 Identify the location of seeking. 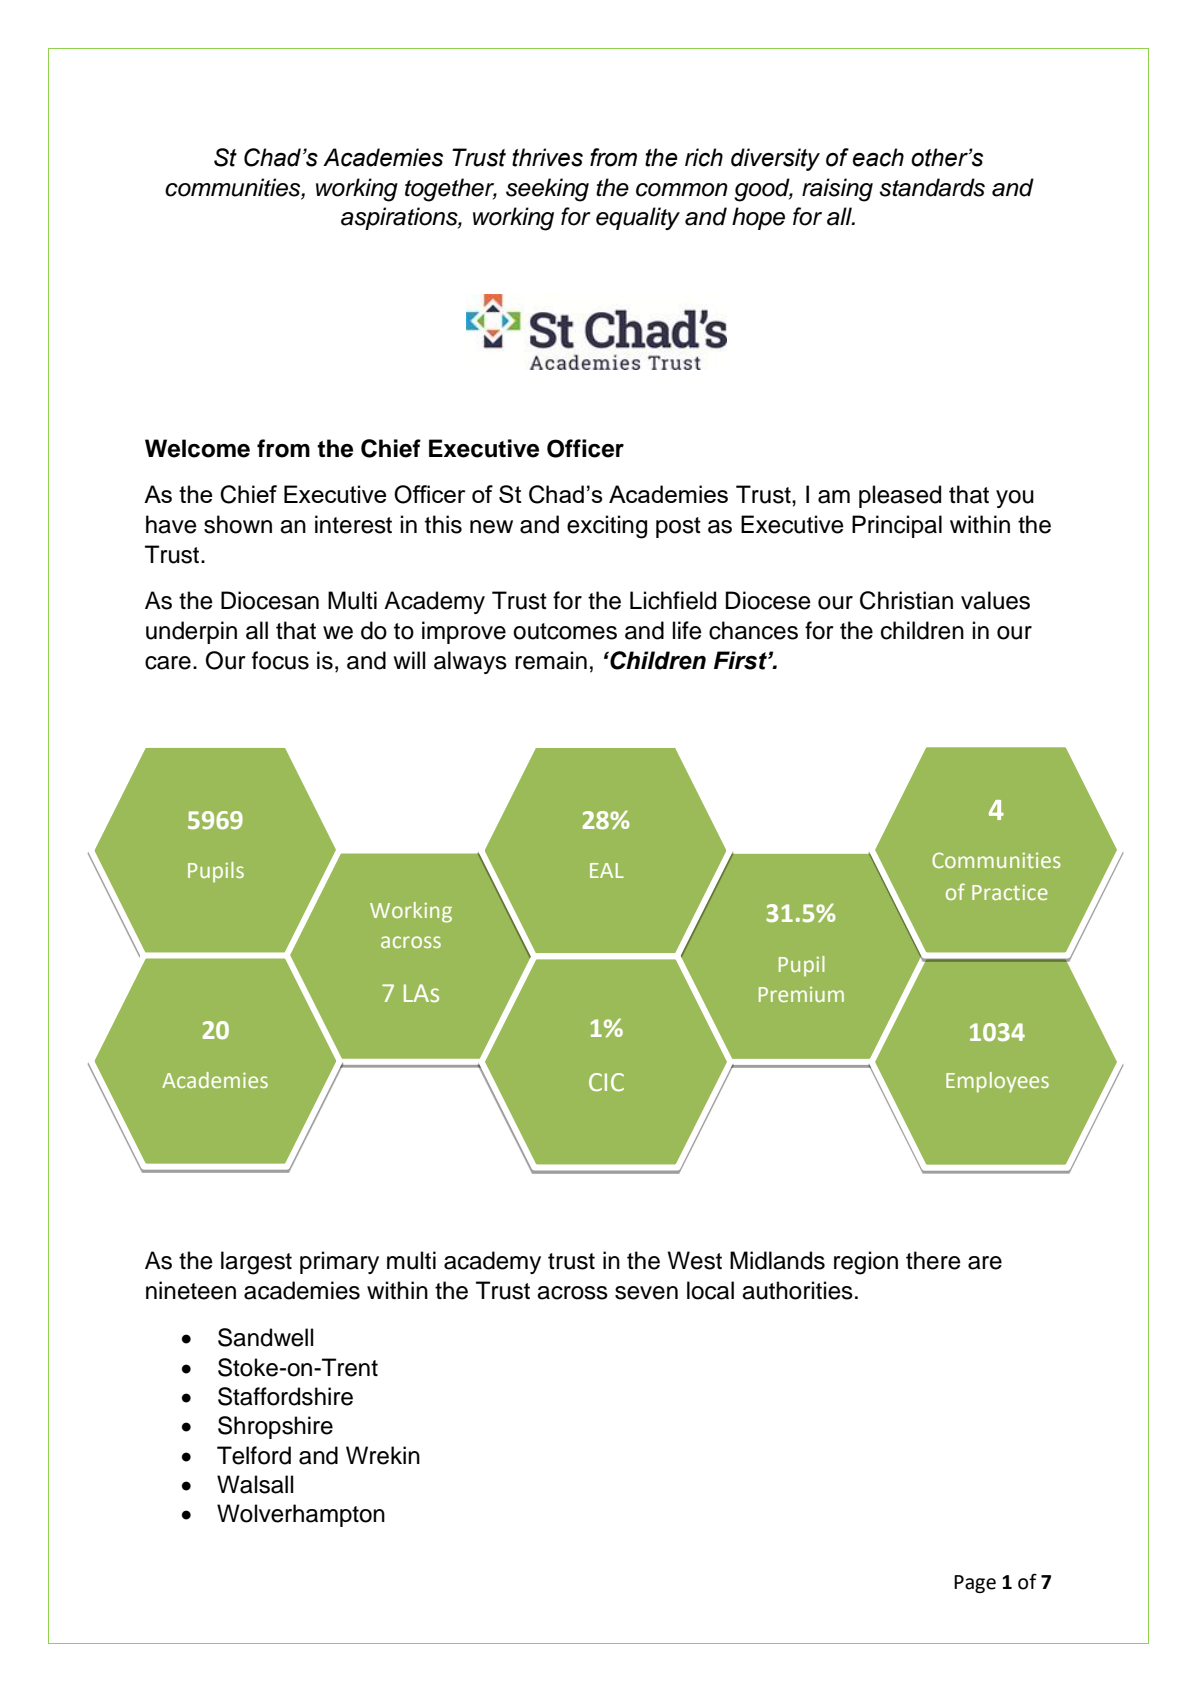
(547, 190).
